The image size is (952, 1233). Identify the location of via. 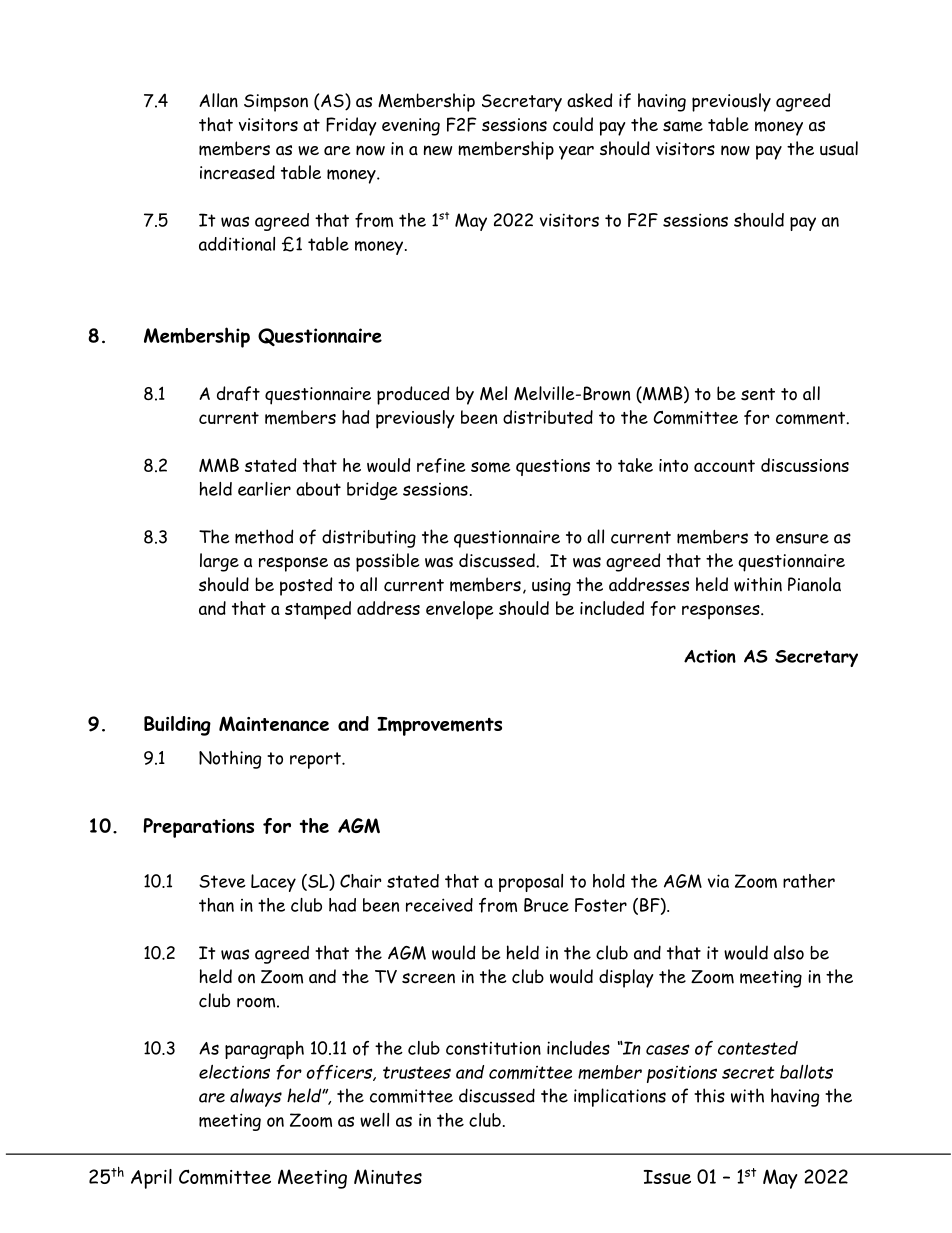
(718, 881).
